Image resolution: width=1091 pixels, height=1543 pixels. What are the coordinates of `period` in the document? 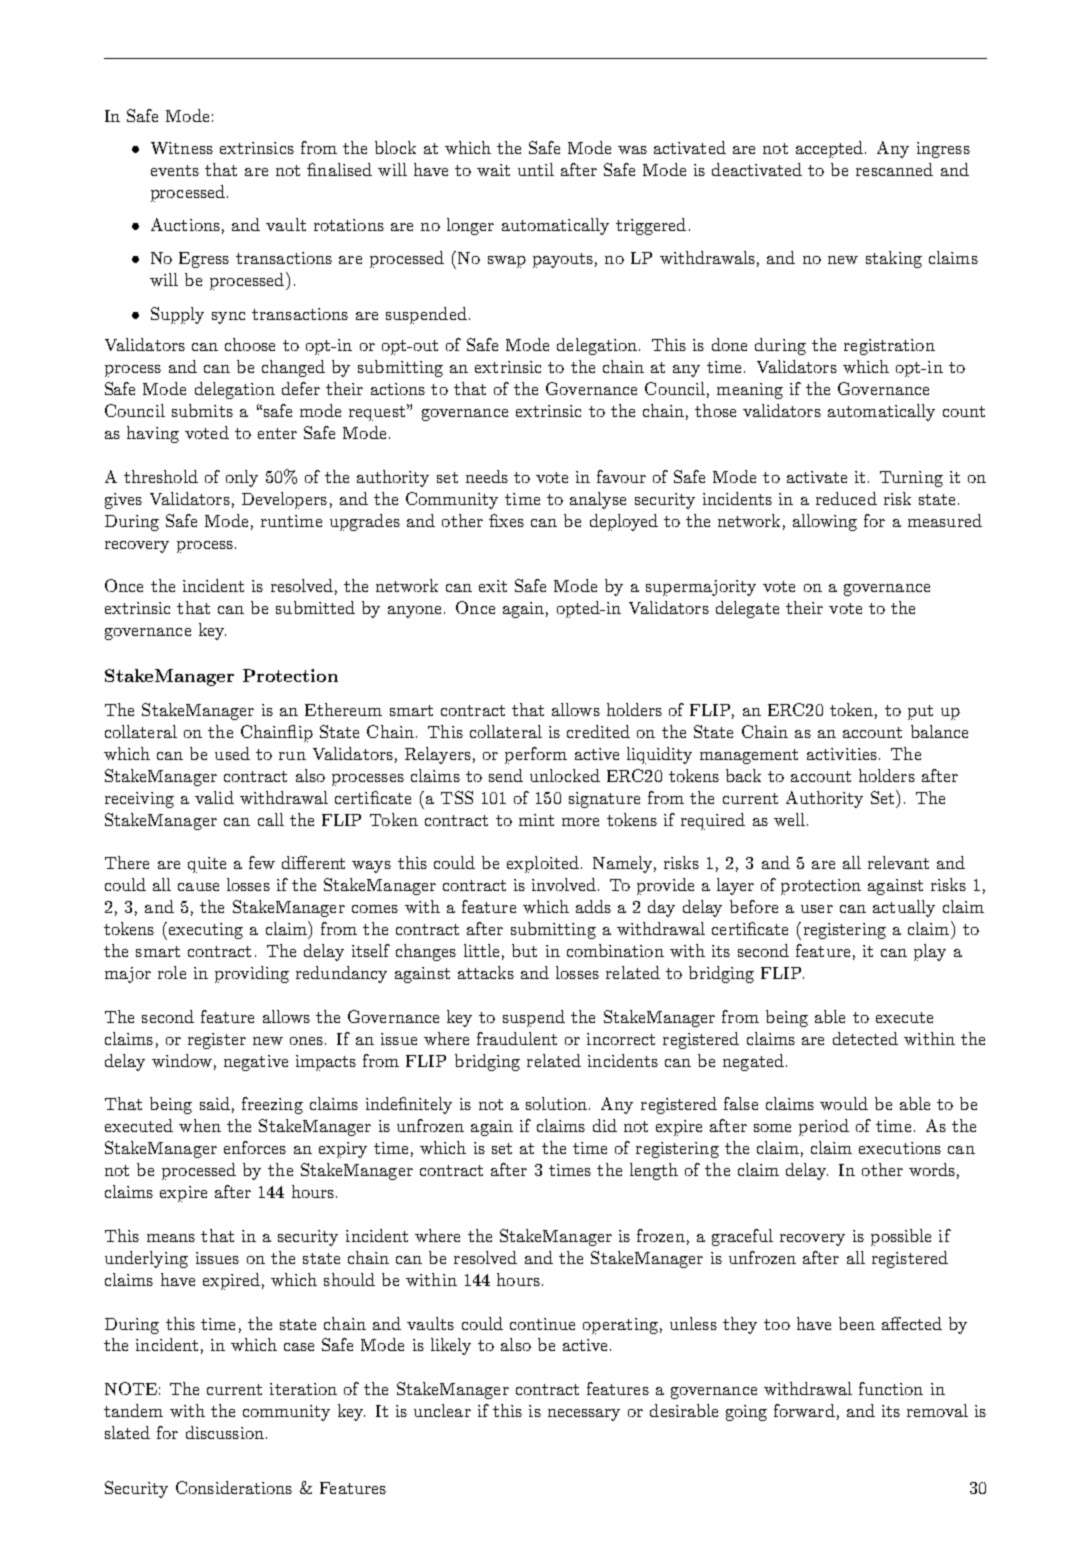 It's located at (824, 1127).
